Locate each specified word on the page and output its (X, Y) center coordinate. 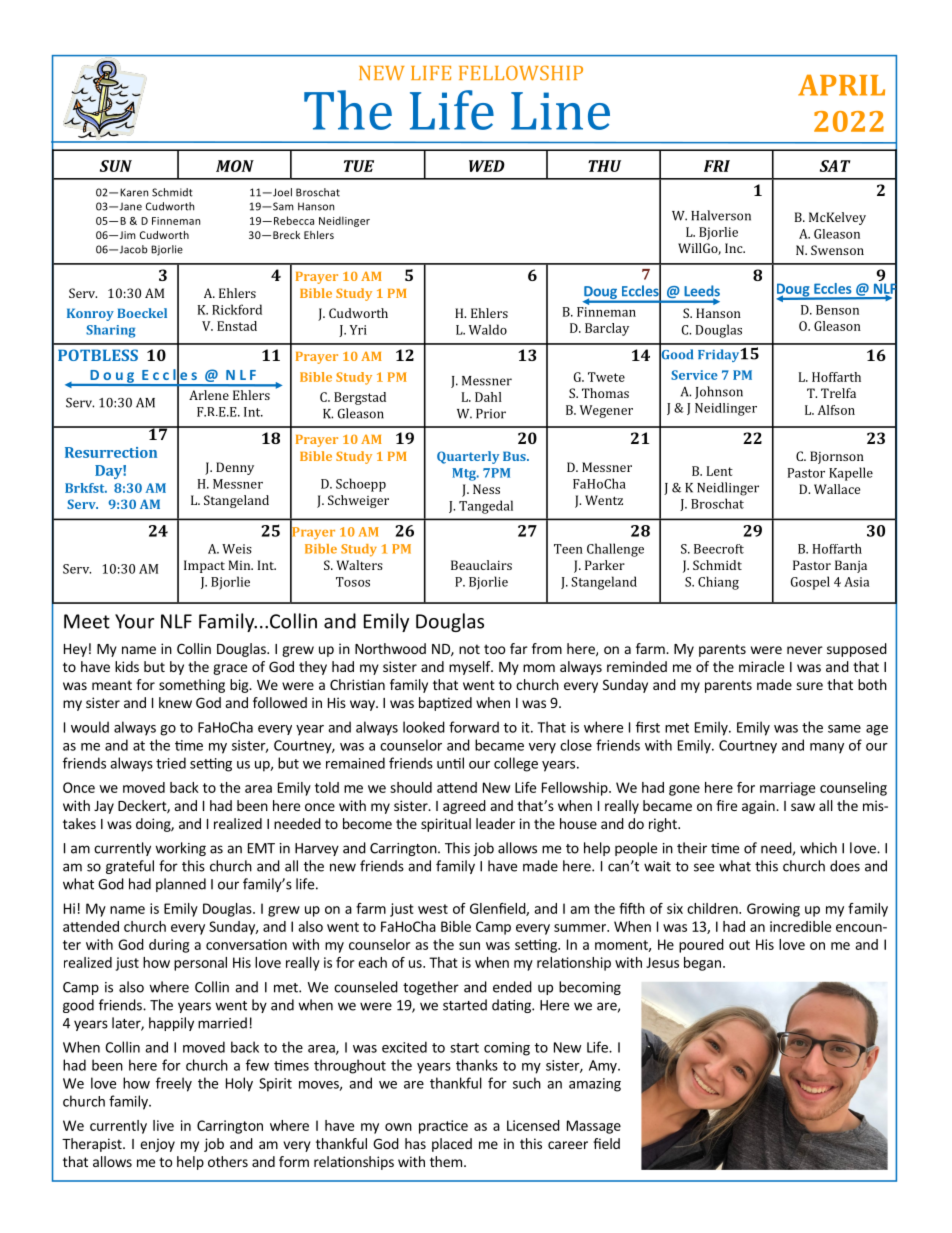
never (805, 650)
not (469, 649)
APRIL (841, 85)
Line (560, 111)
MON (235, 166)
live (163, 1125)
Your (134, 621)
